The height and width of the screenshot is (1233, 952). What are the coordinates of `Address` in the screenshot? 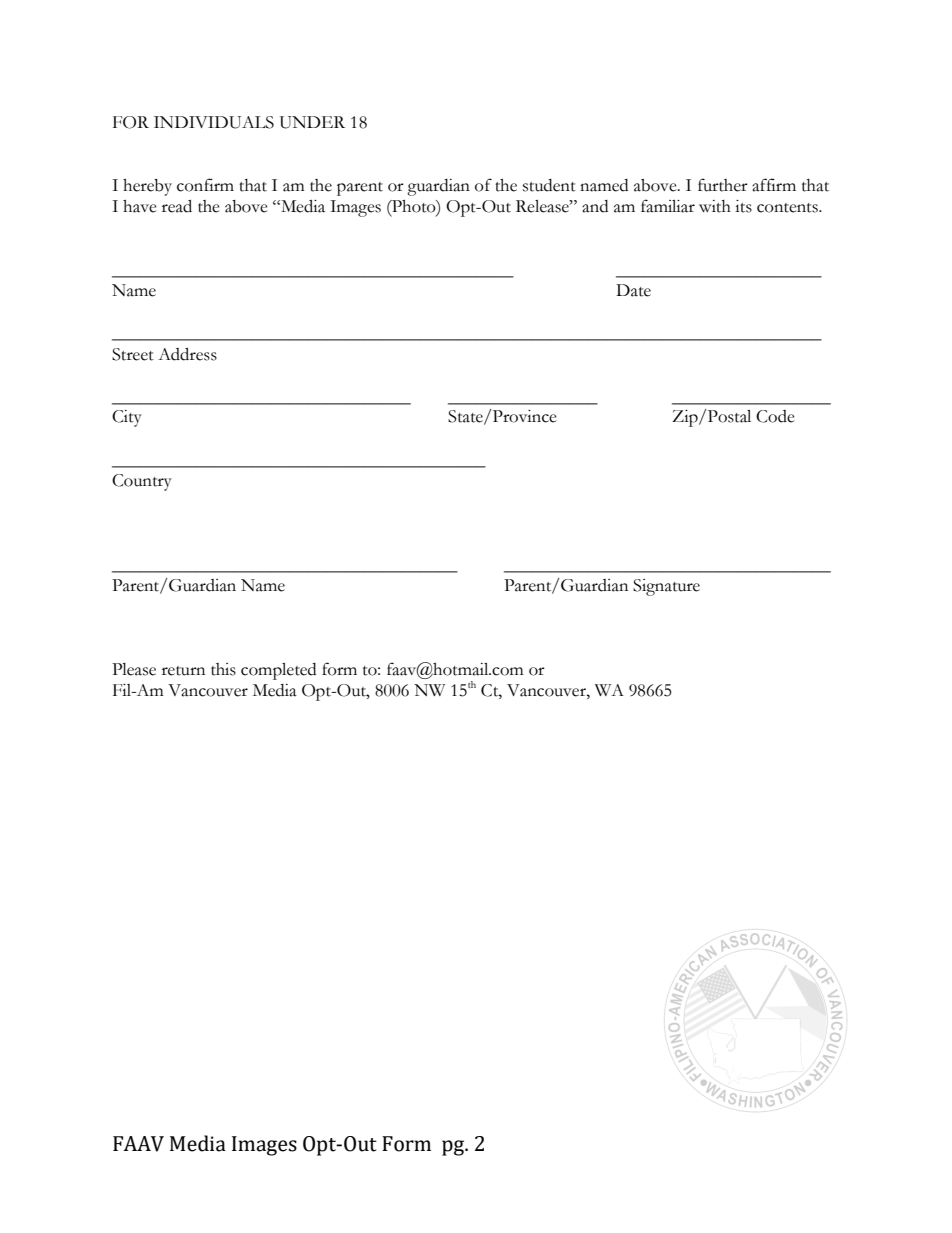 It's located at (187, 354).
